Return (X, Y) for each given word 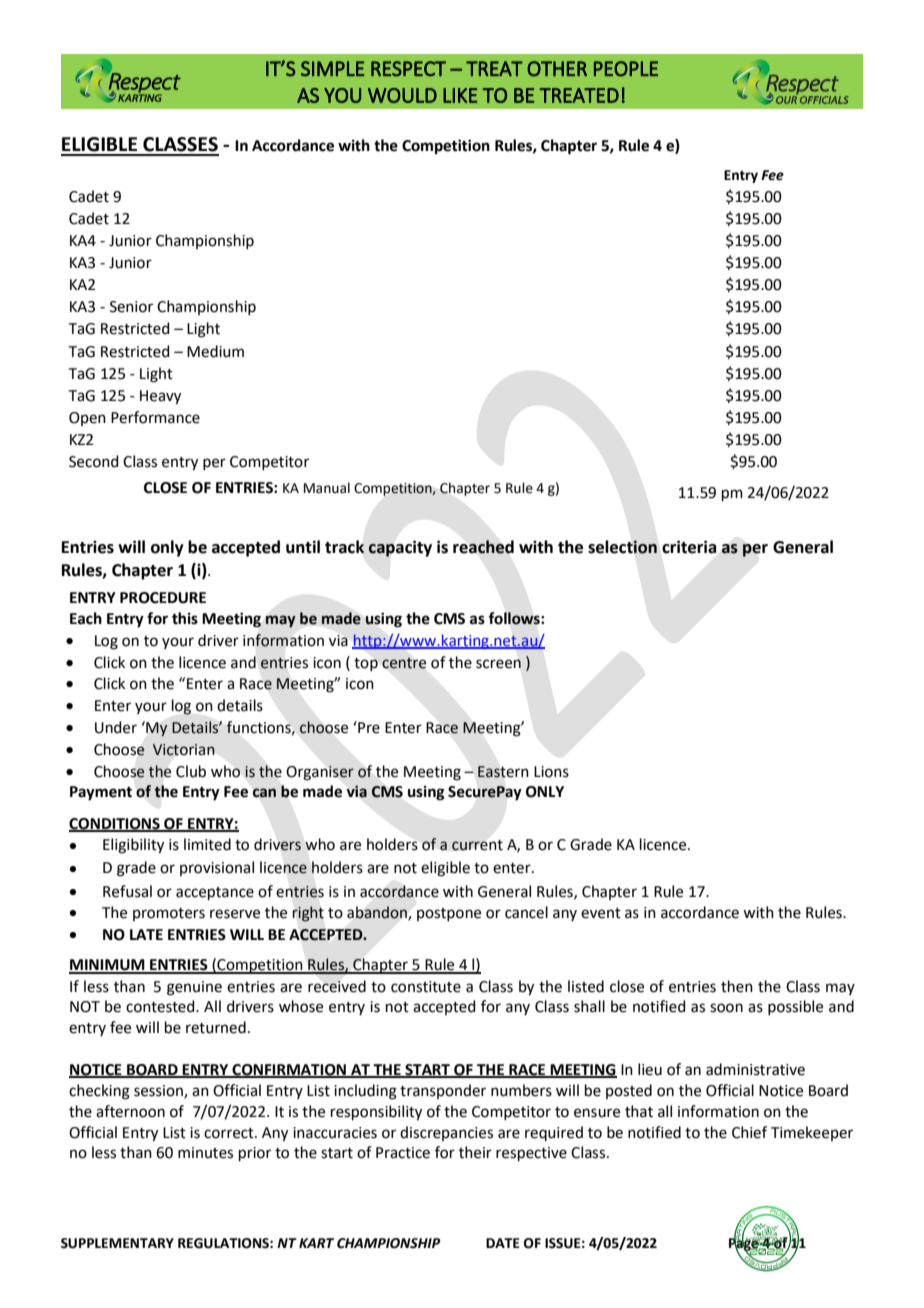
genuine (194, 988)
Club (191, 771)
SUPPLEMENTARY (117, 1243)
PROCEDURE (163, 598)
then (737, 986)
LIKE (460, 95)
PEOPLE (626, 69)
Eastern (503, 772)
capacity (400, 548)
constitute (426, 987)
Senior (131, 307)
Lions (551, 772)
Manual (327, 488)
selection (622, 547)
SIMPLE (332, 69)
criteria (689, 547)
